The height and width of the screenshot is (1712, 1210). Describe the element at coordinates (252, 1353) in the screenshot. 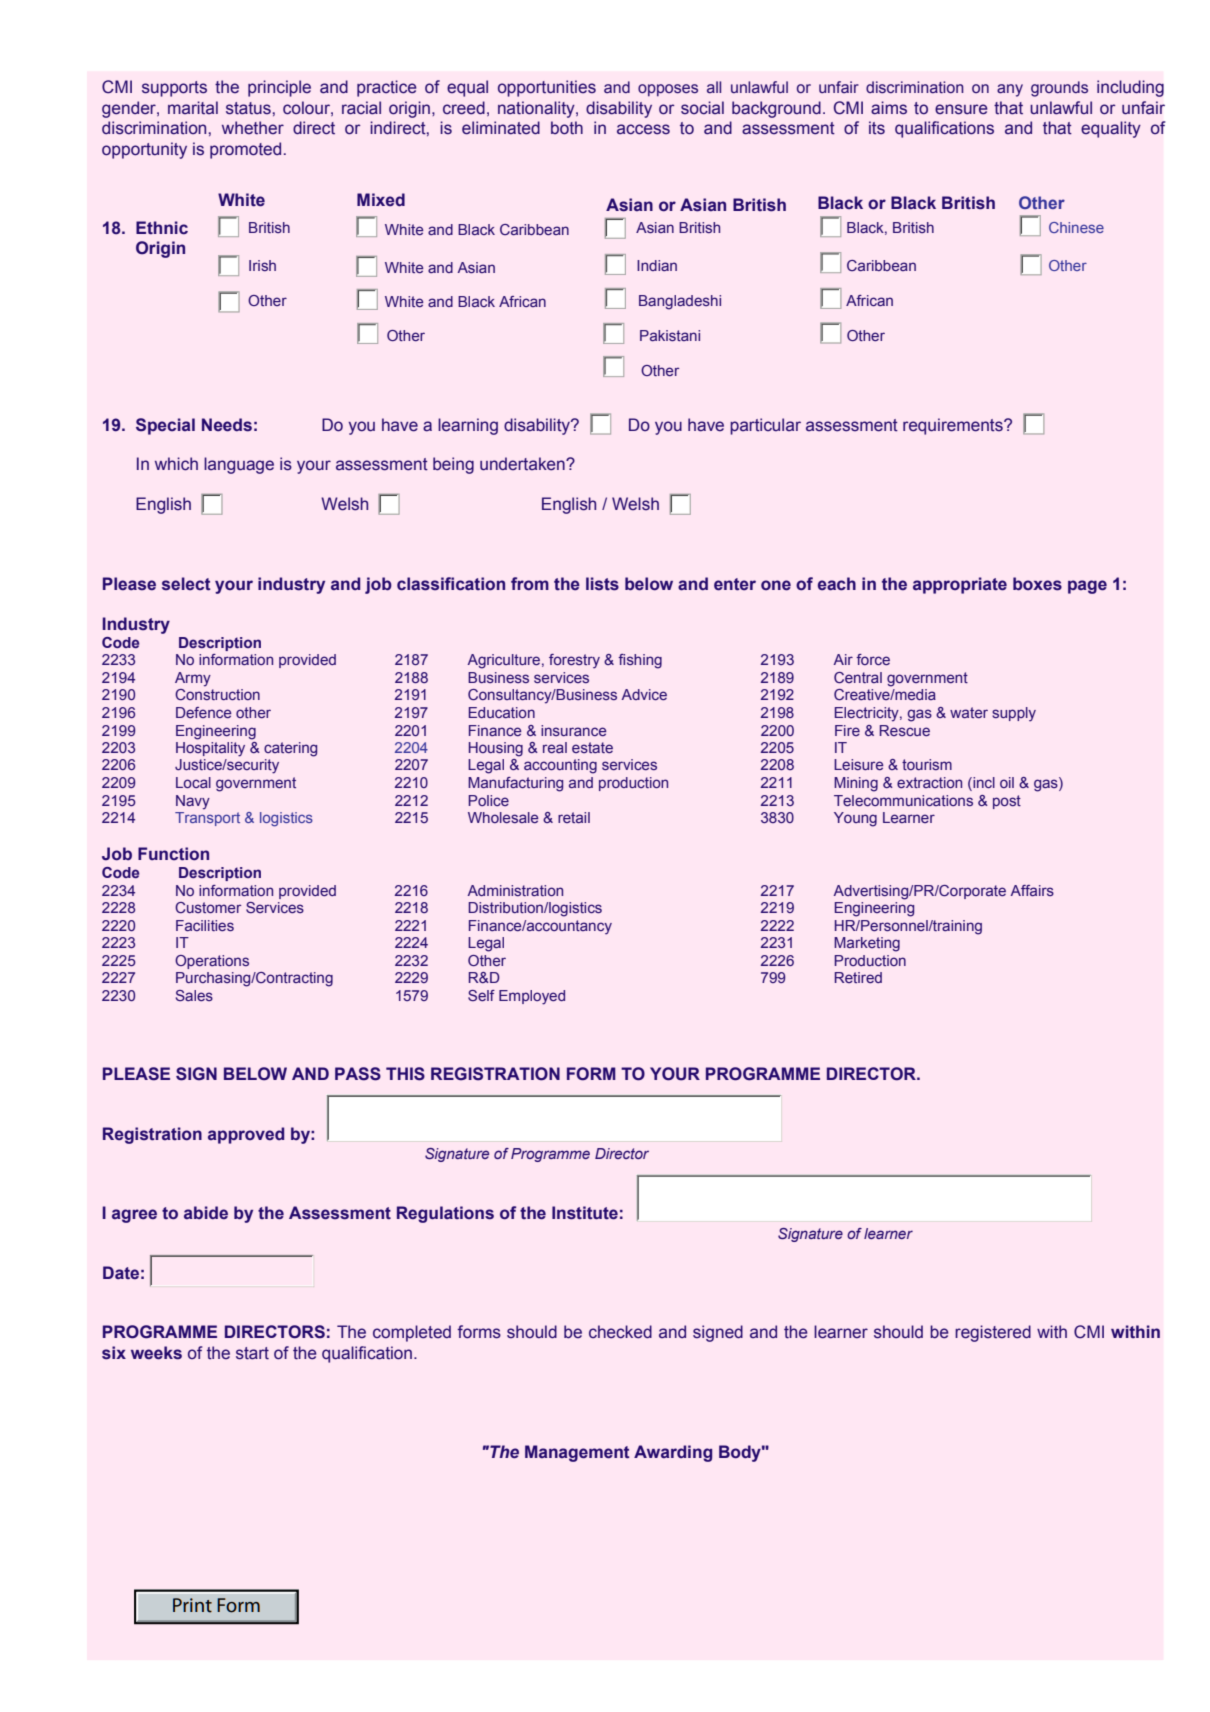

I see `start` at that location.
